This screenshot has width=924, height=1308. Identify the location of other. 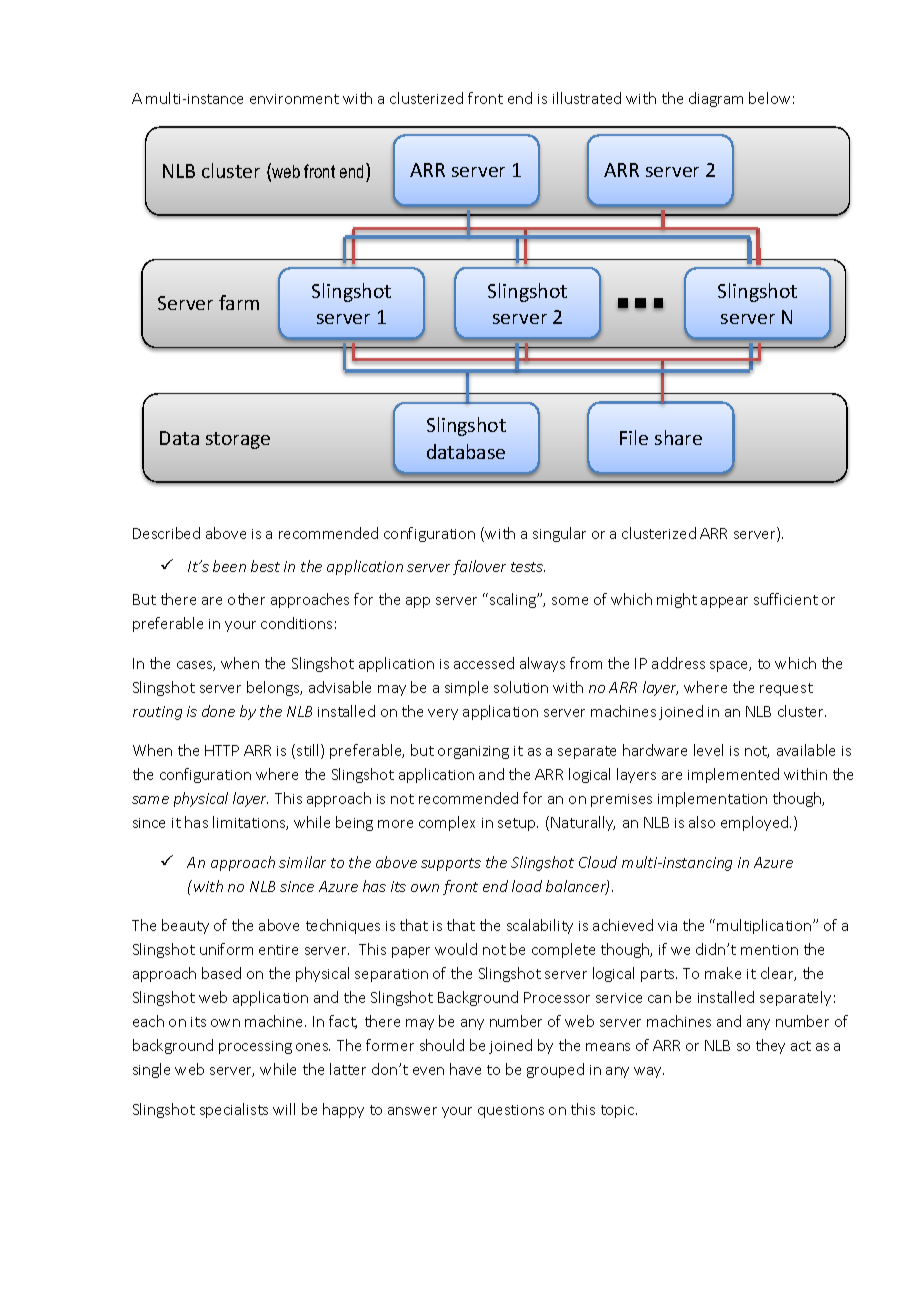
(246, 599).
